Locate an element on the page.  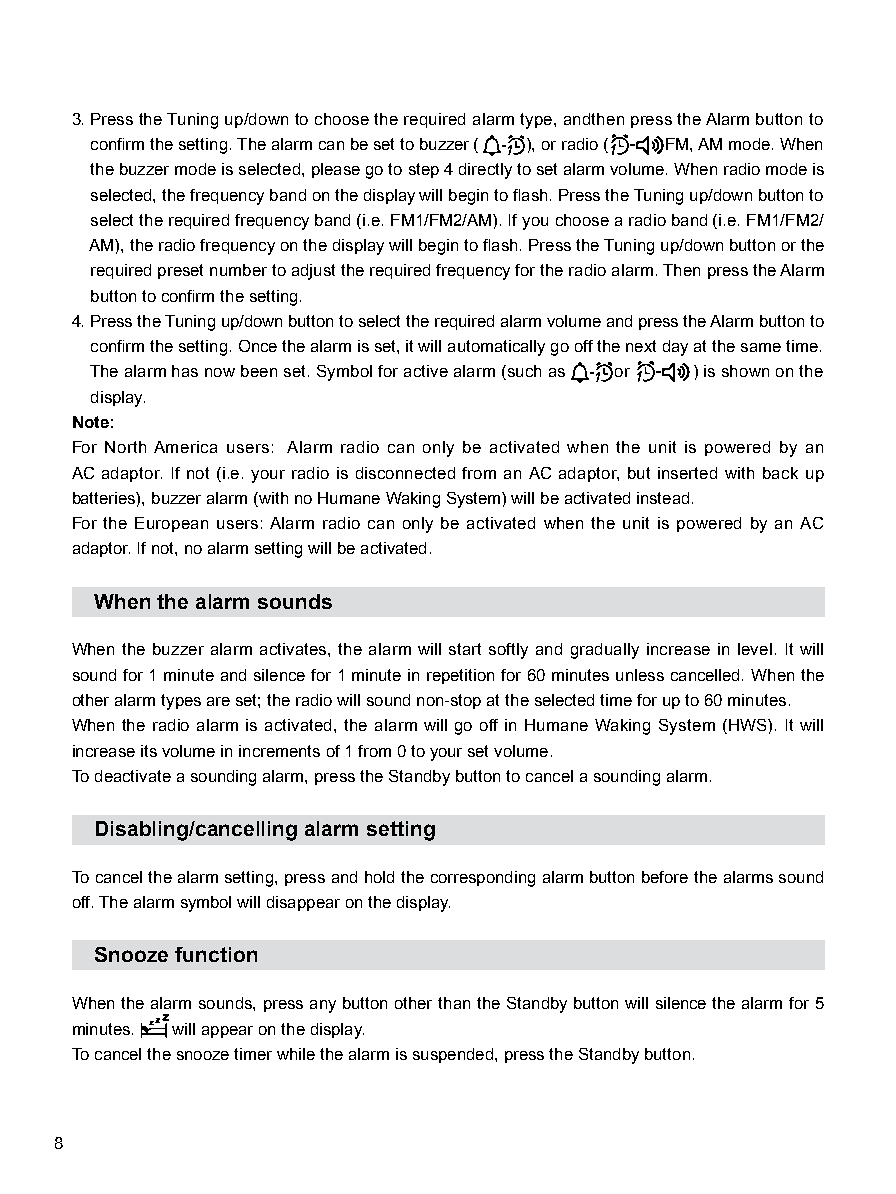
corresponding is located at coordinates (483, 879).
